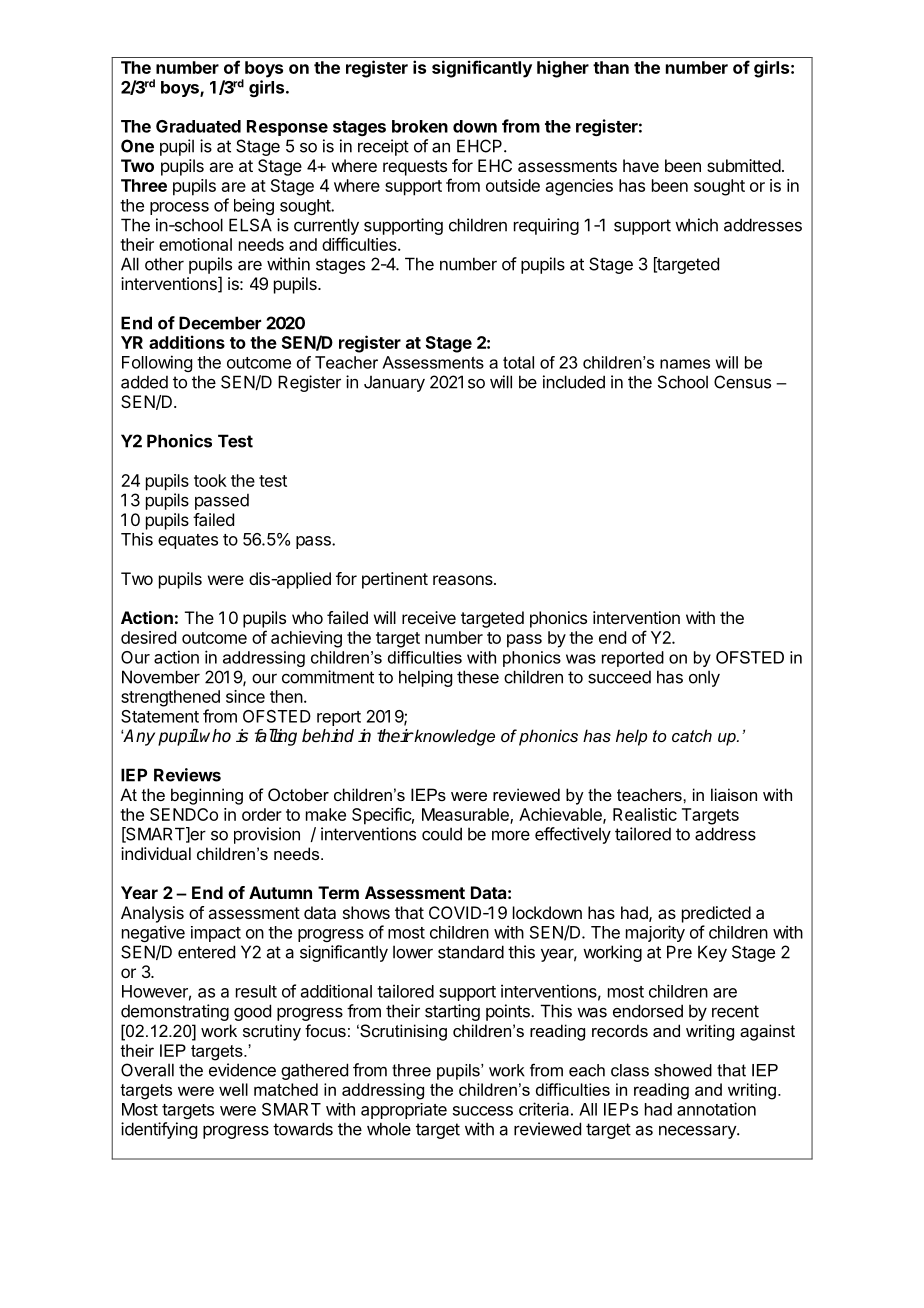 The height and width of the screenshot is (1308, 924). I want to click on broken, so click(420, 126).
